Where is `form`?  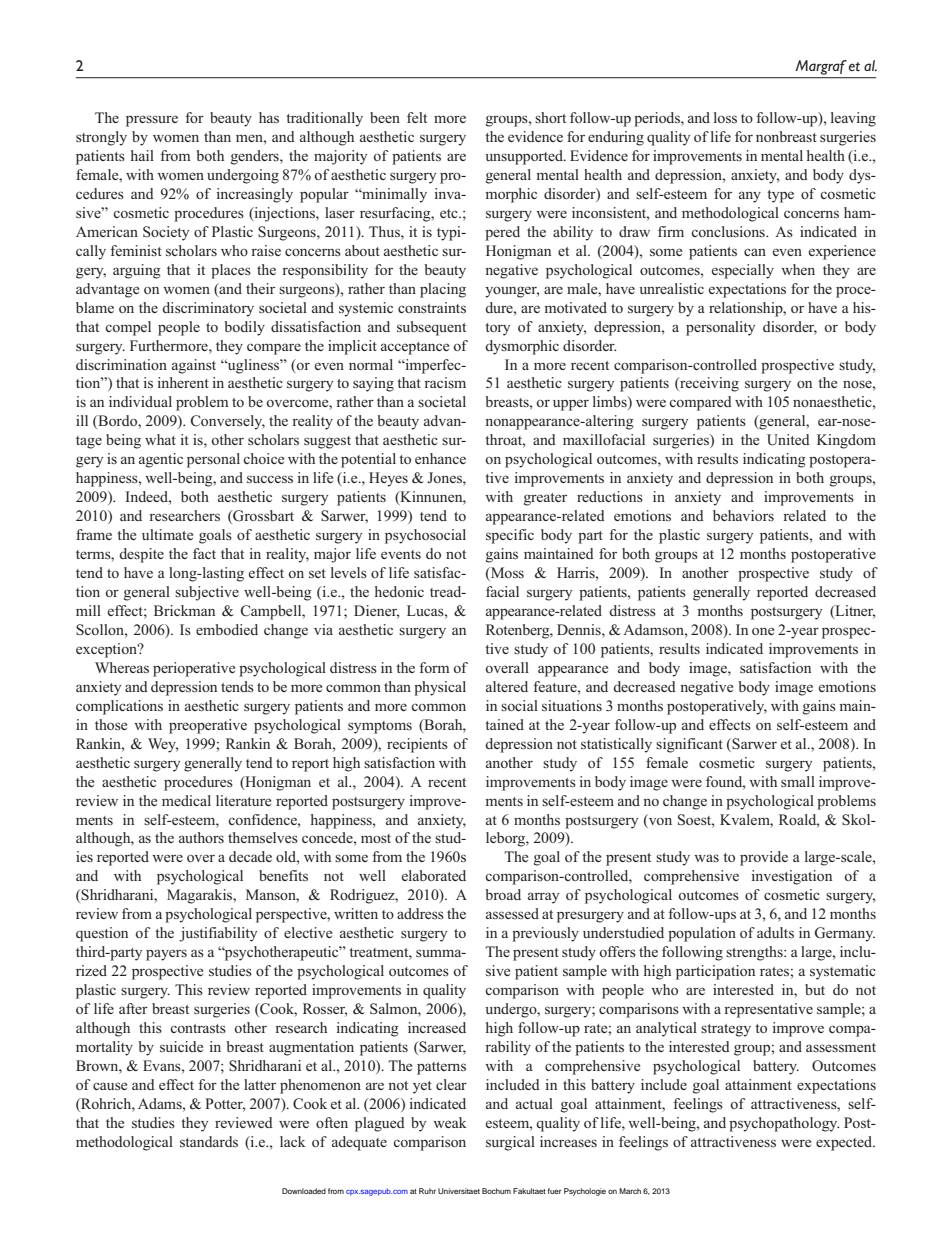
form is located at coordinates (434, 667).
